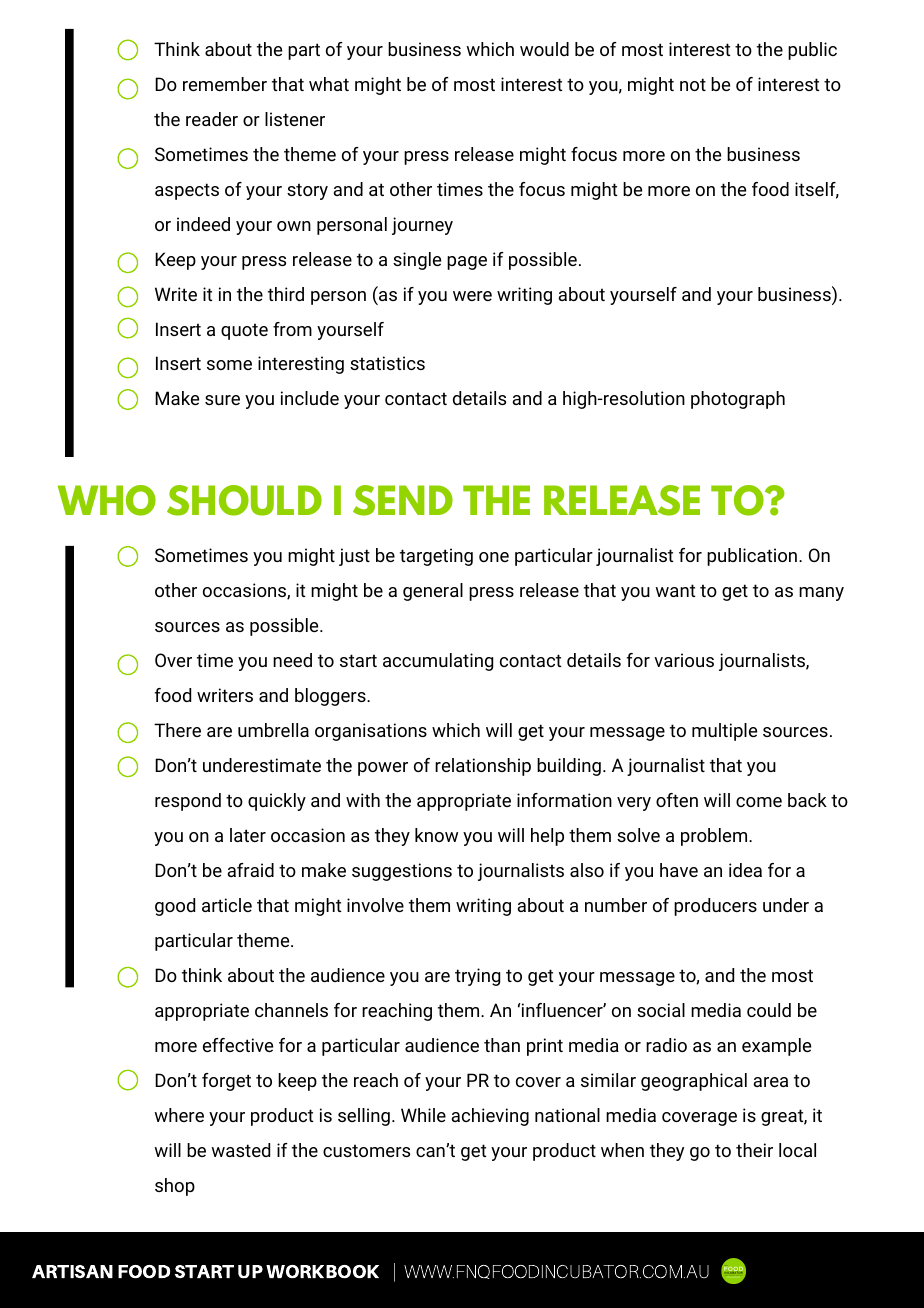  Describe the element at coordinates (544, 49) in the screenshot. I see `would` at that location.
